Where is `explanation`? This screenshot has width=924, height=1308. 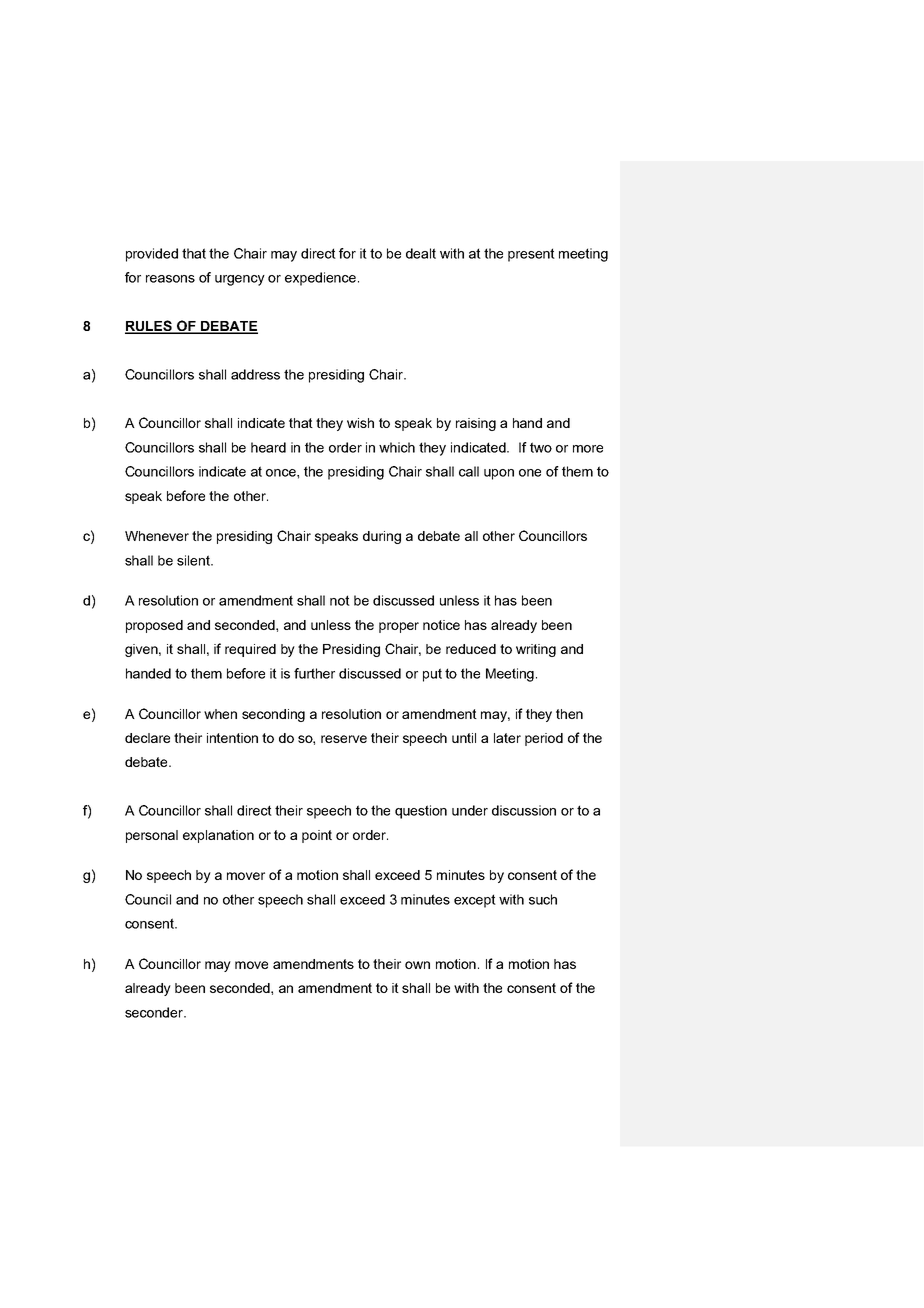 explanation is located at coordinates (218, 836).
